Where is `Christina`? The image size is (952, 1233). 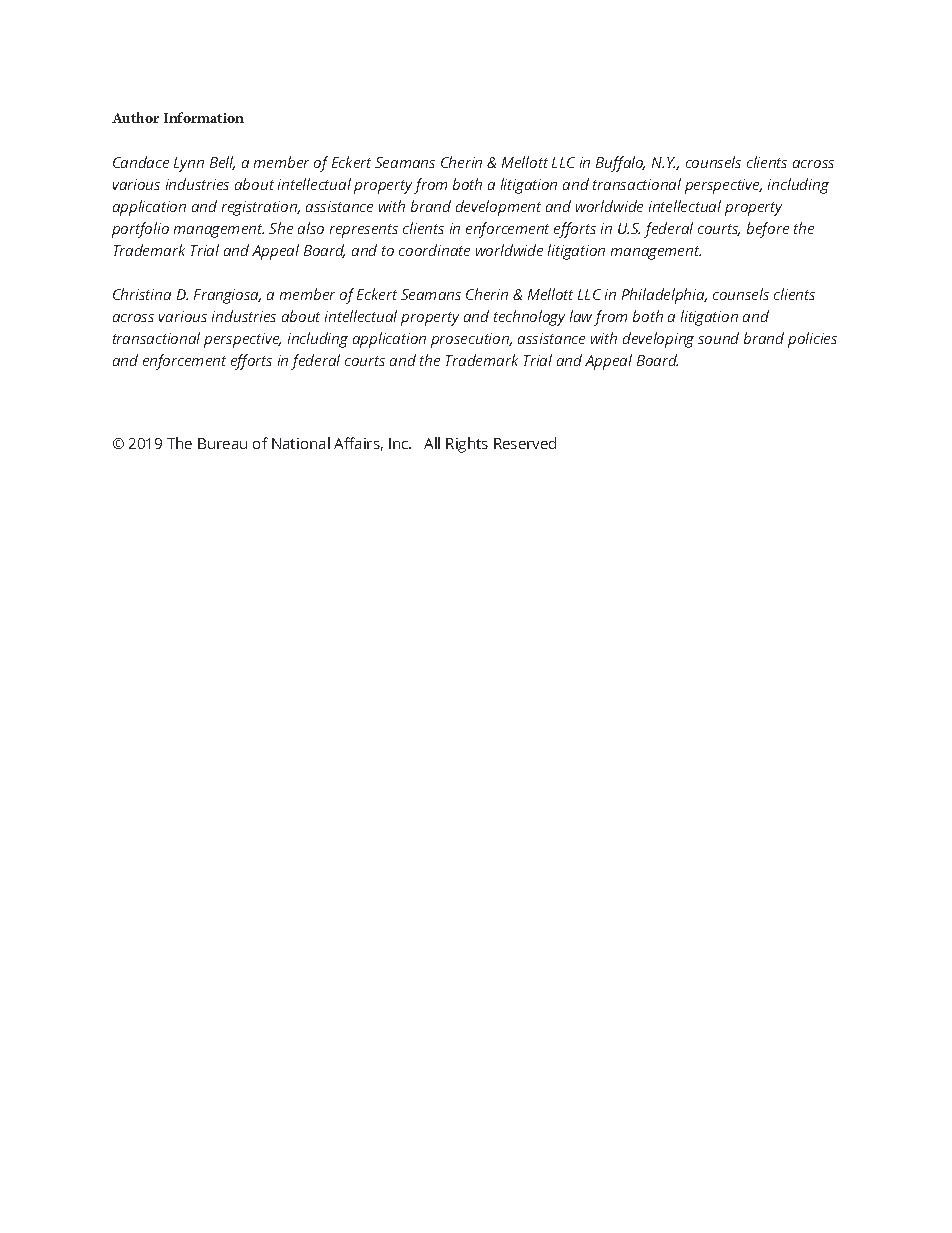 Christina is located at coordinates (142, 294).
